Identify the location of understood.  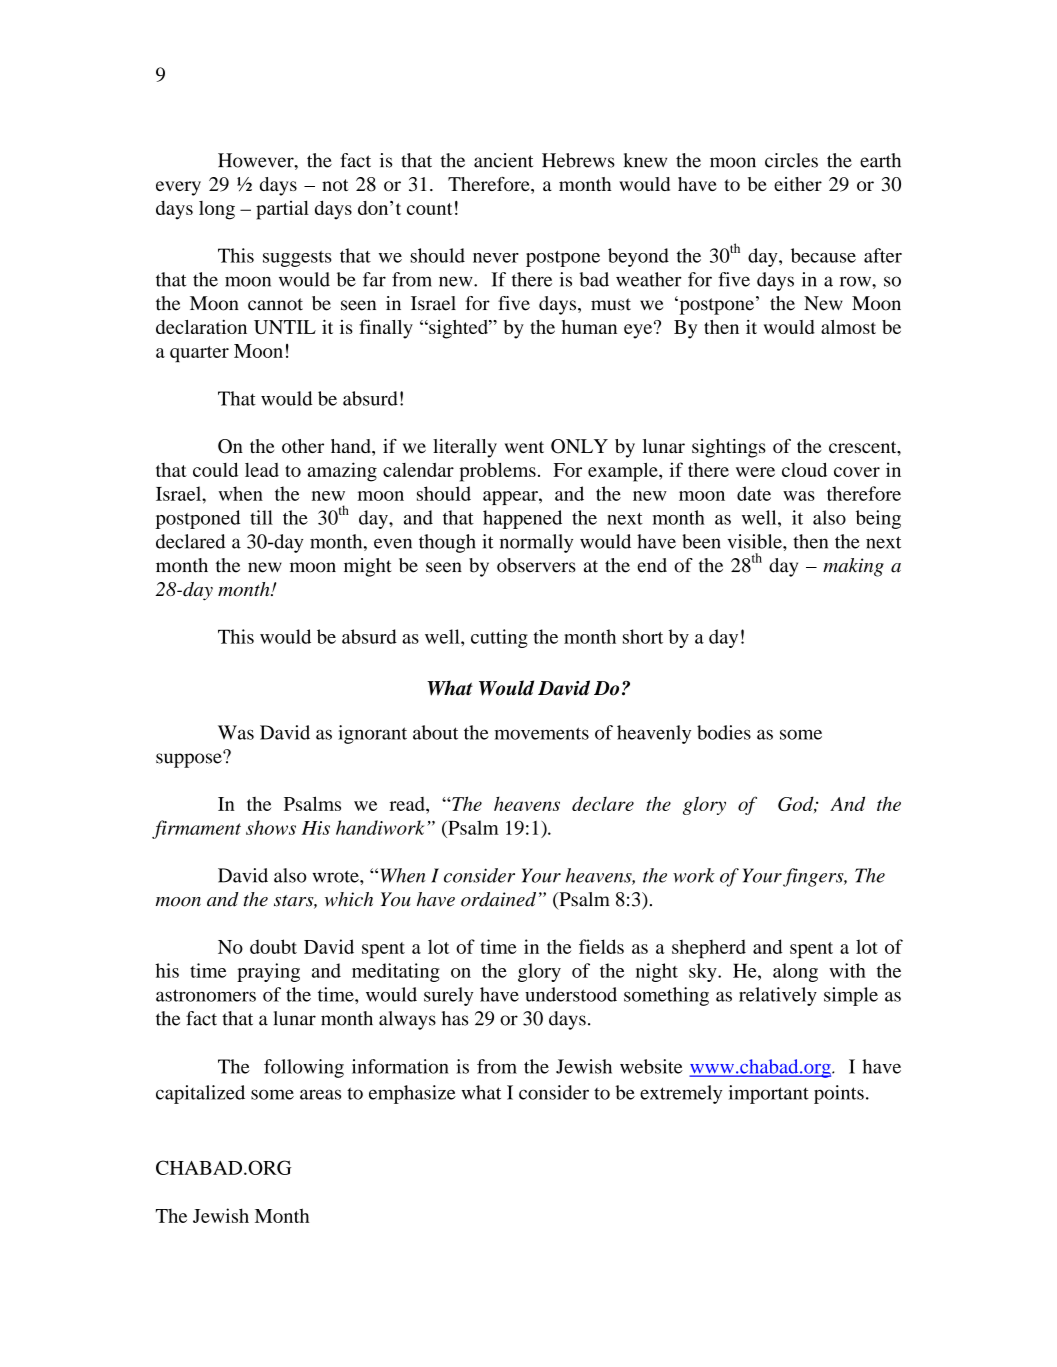
(571, 994).
